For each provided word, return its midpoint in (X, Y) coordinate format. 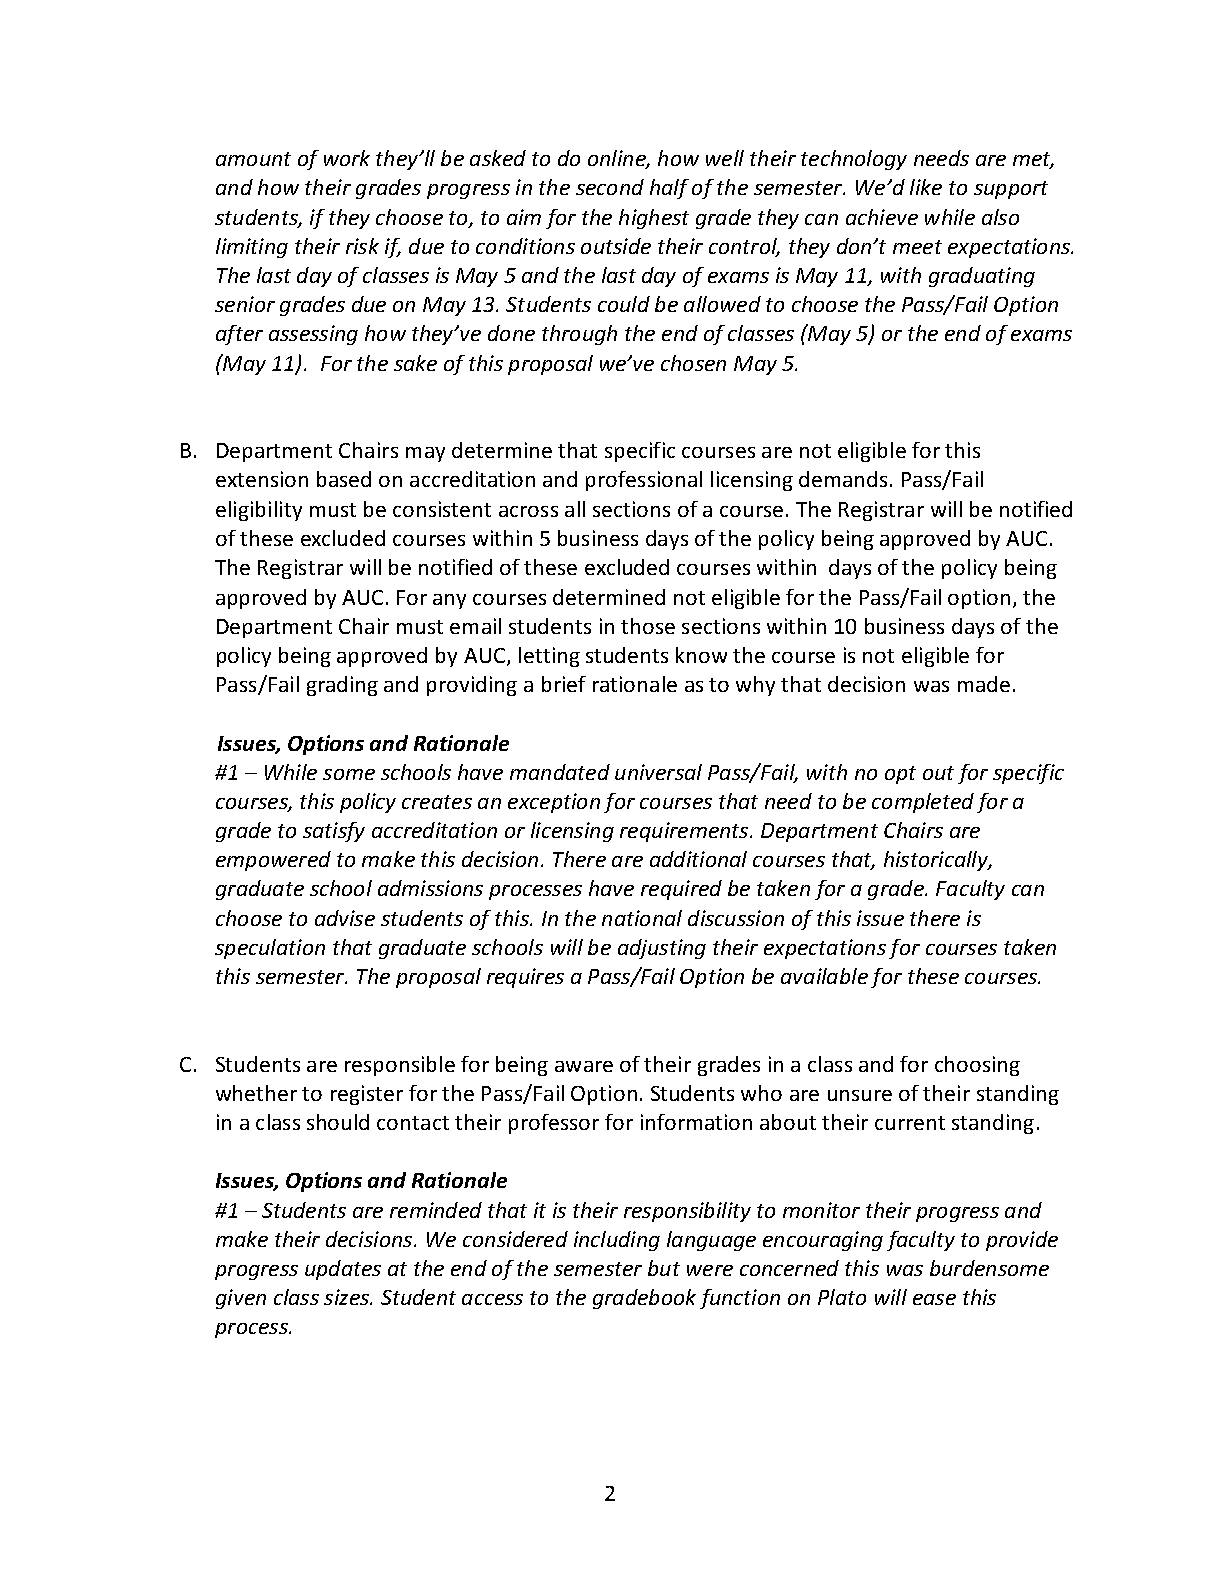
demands (843, 479)
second (610, 187)
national (642, 918)
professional (644, 481)
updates (343, 1270)
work (347, 158)
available (824, 976)
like (926, 187)
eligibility (259, 511)
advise (345, 918)
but (664, 1268)
